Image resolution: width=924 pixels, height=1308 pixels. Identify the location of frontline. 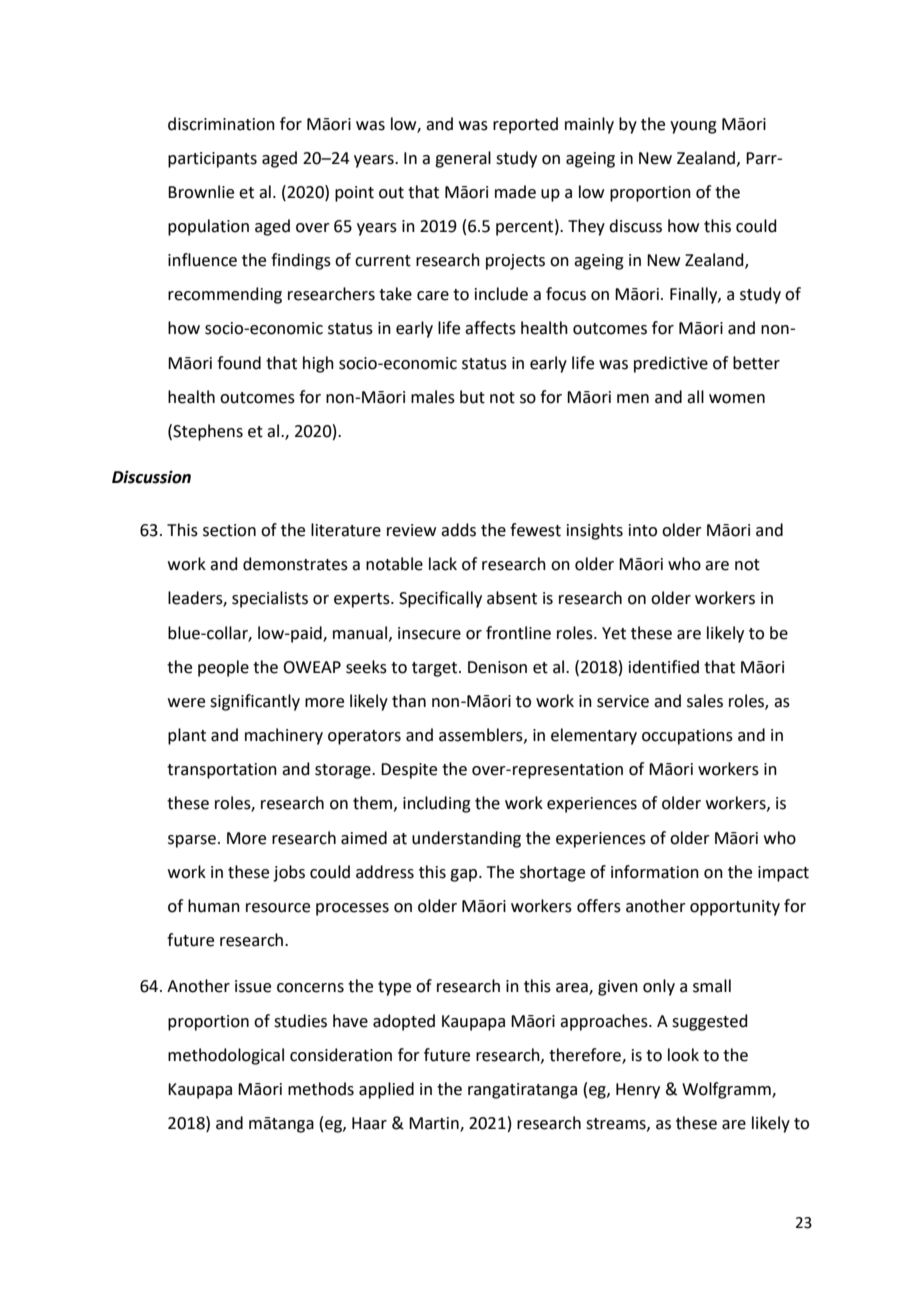
(518, 633).
